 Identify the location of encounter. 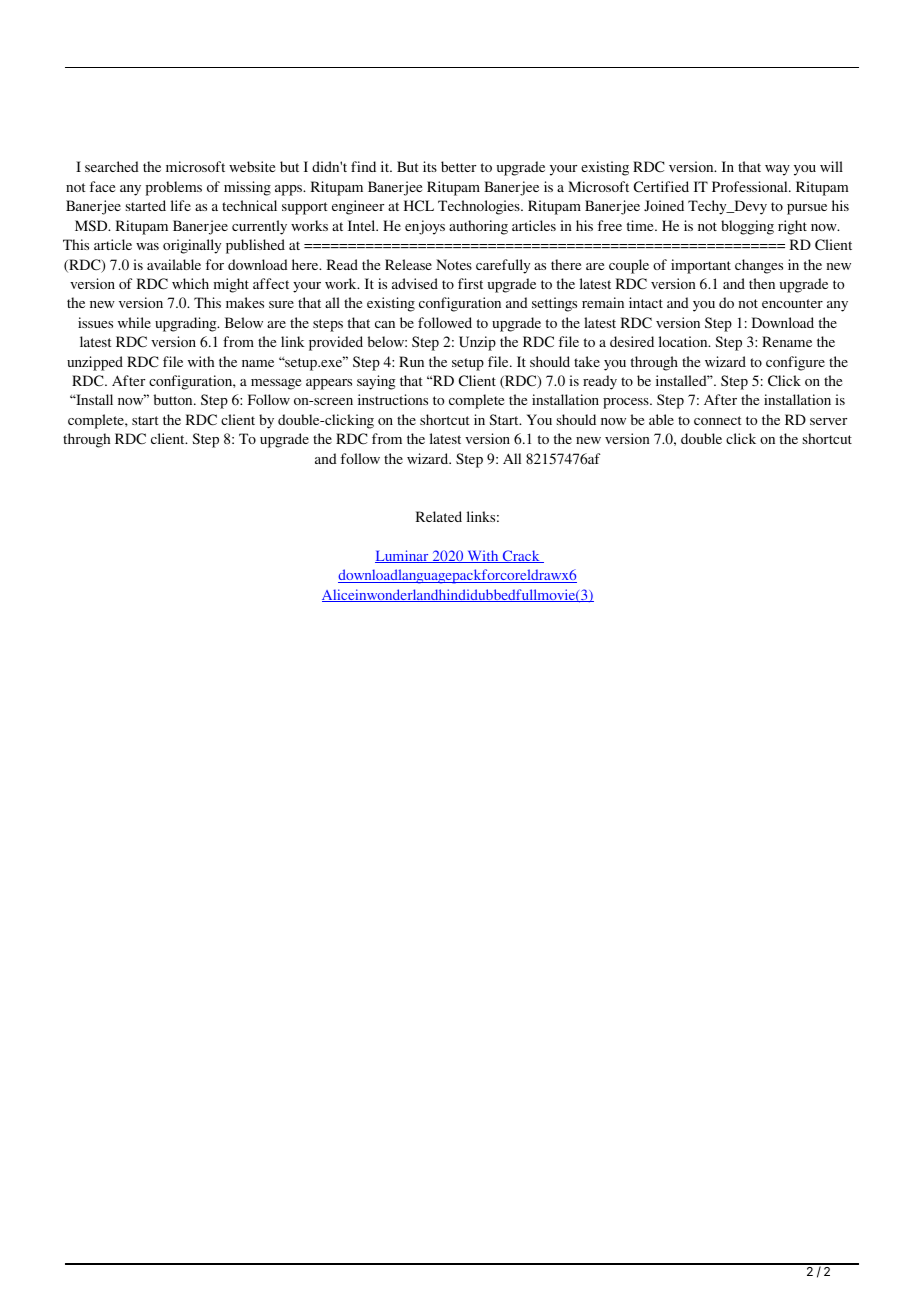
(792, 303).
